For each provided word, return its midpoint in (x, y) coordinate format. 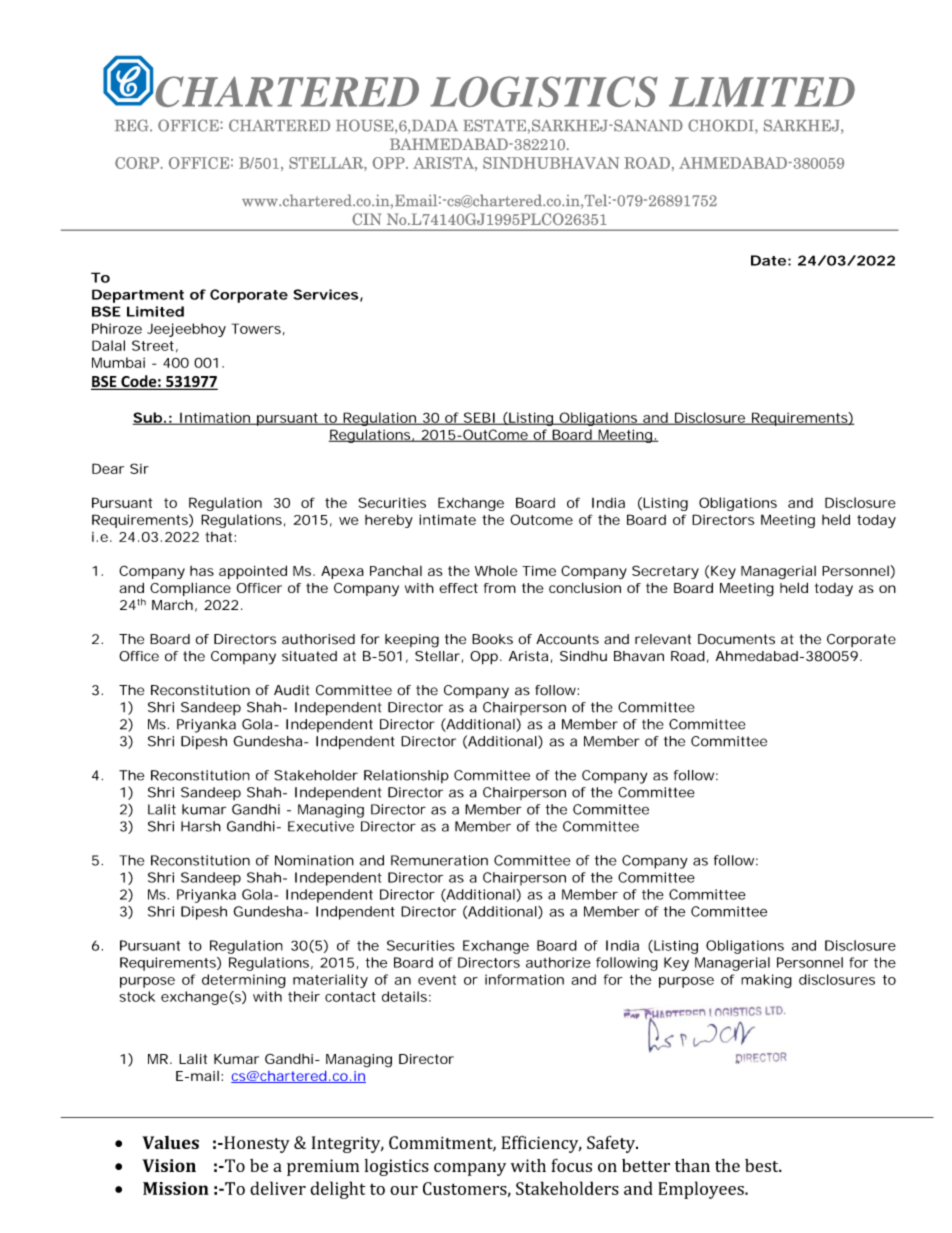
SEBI (478, 418)
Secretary (665, 572)
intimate (447, 519)
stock (137, 996)
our (404, 1190)
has (202, 571)
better (646, 1165)
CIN (366, 219)
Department (138, 296)
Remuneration (439, 860)
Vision (169, 1165)
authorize (558, 962)
